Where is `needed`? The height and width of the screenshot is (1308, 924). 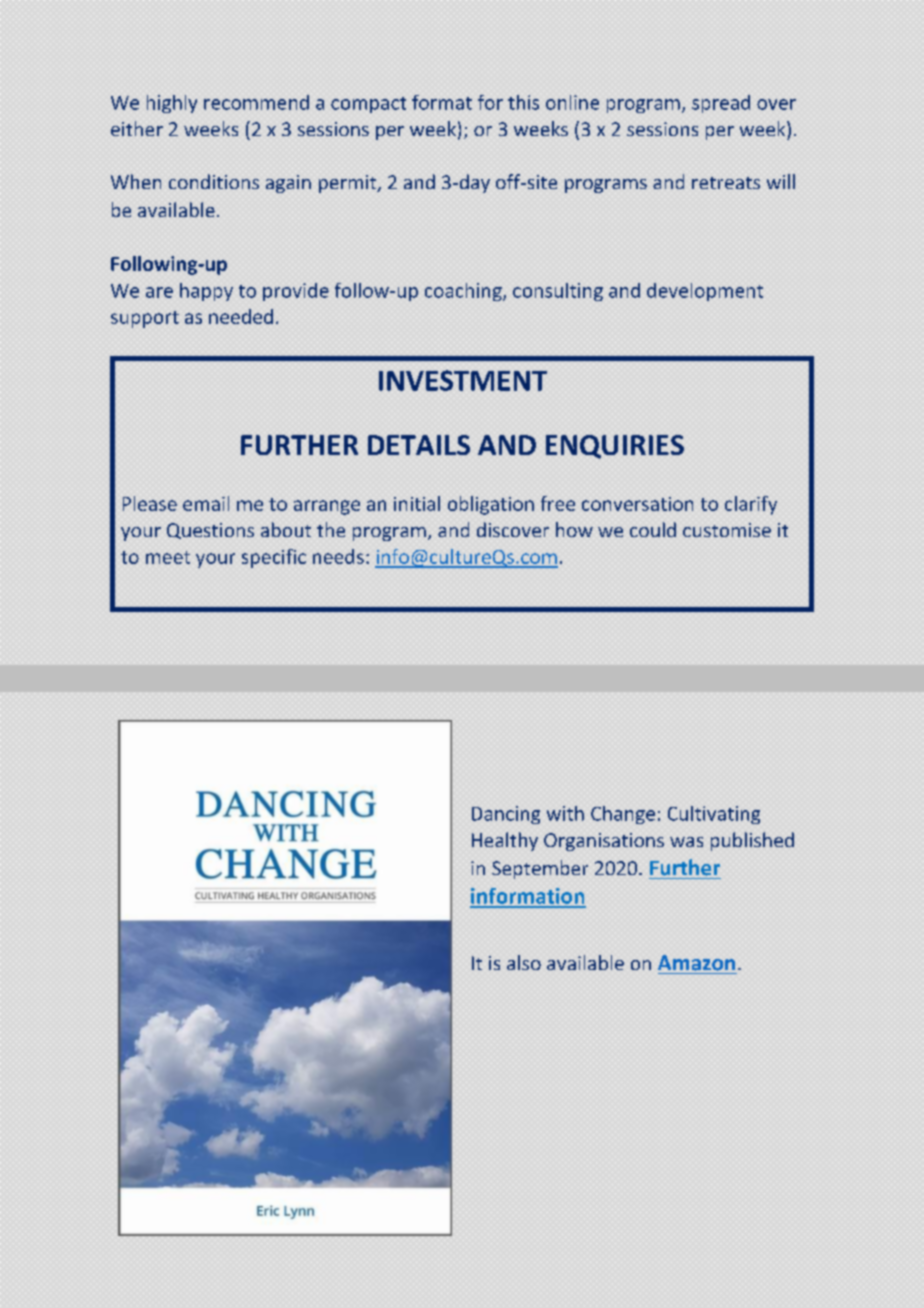
needed is located at coordinates (241, 316).
